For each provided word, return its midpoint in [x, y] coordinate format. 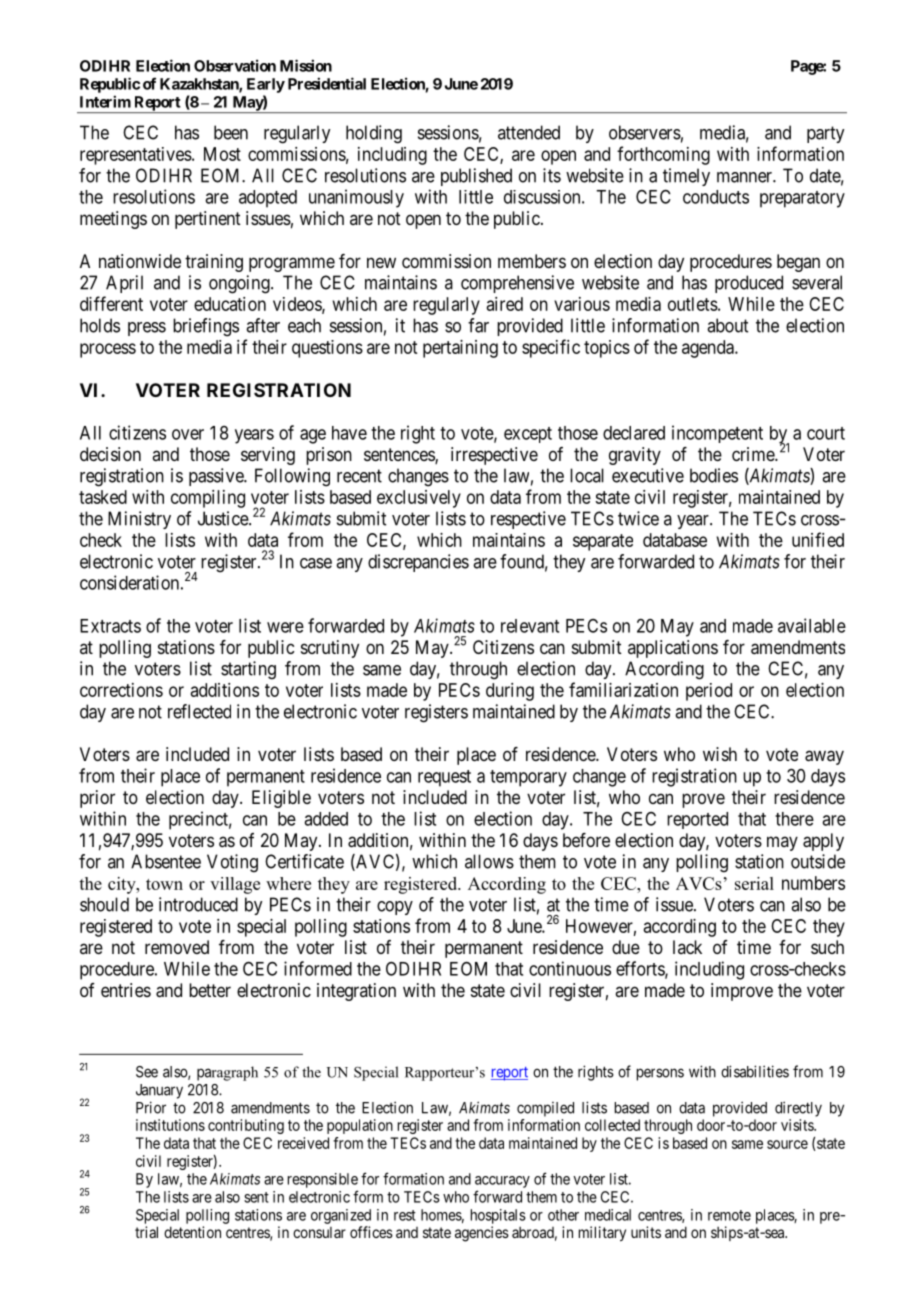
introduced [198, 904]
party [825, 134]
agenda [709, 349]
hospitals [498, 1216]
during [510, 692]
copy [395, 908]
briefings [206, 327]
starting [248, 670]
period [709, 692]
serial [754, 883]
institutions [170, 1125]
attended [529, 132]
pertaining [460, 349]
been [231, 132]
